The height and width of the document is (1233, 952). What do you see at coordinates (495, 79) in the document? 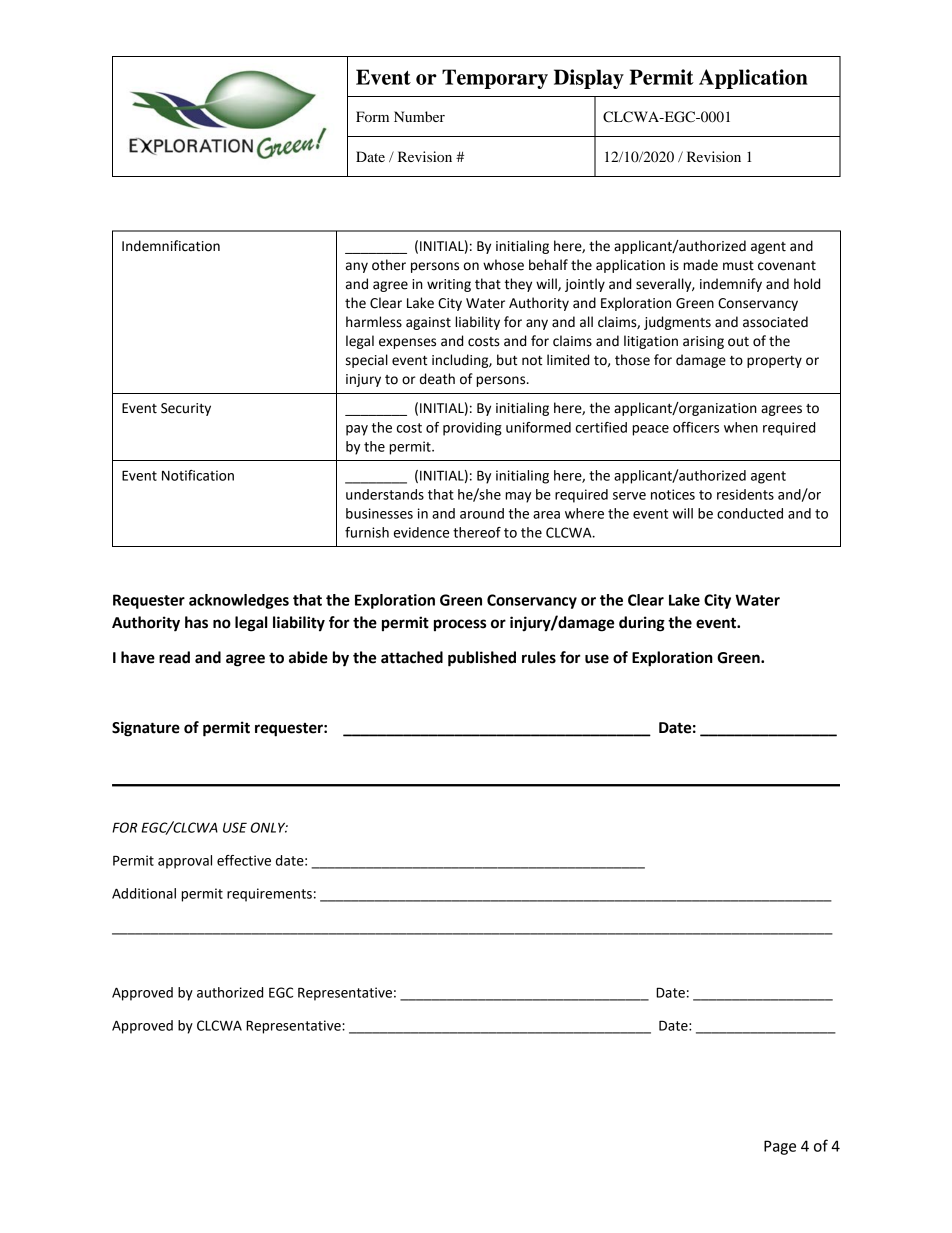
I see `Temporary` at bounding box center [495, 79].
